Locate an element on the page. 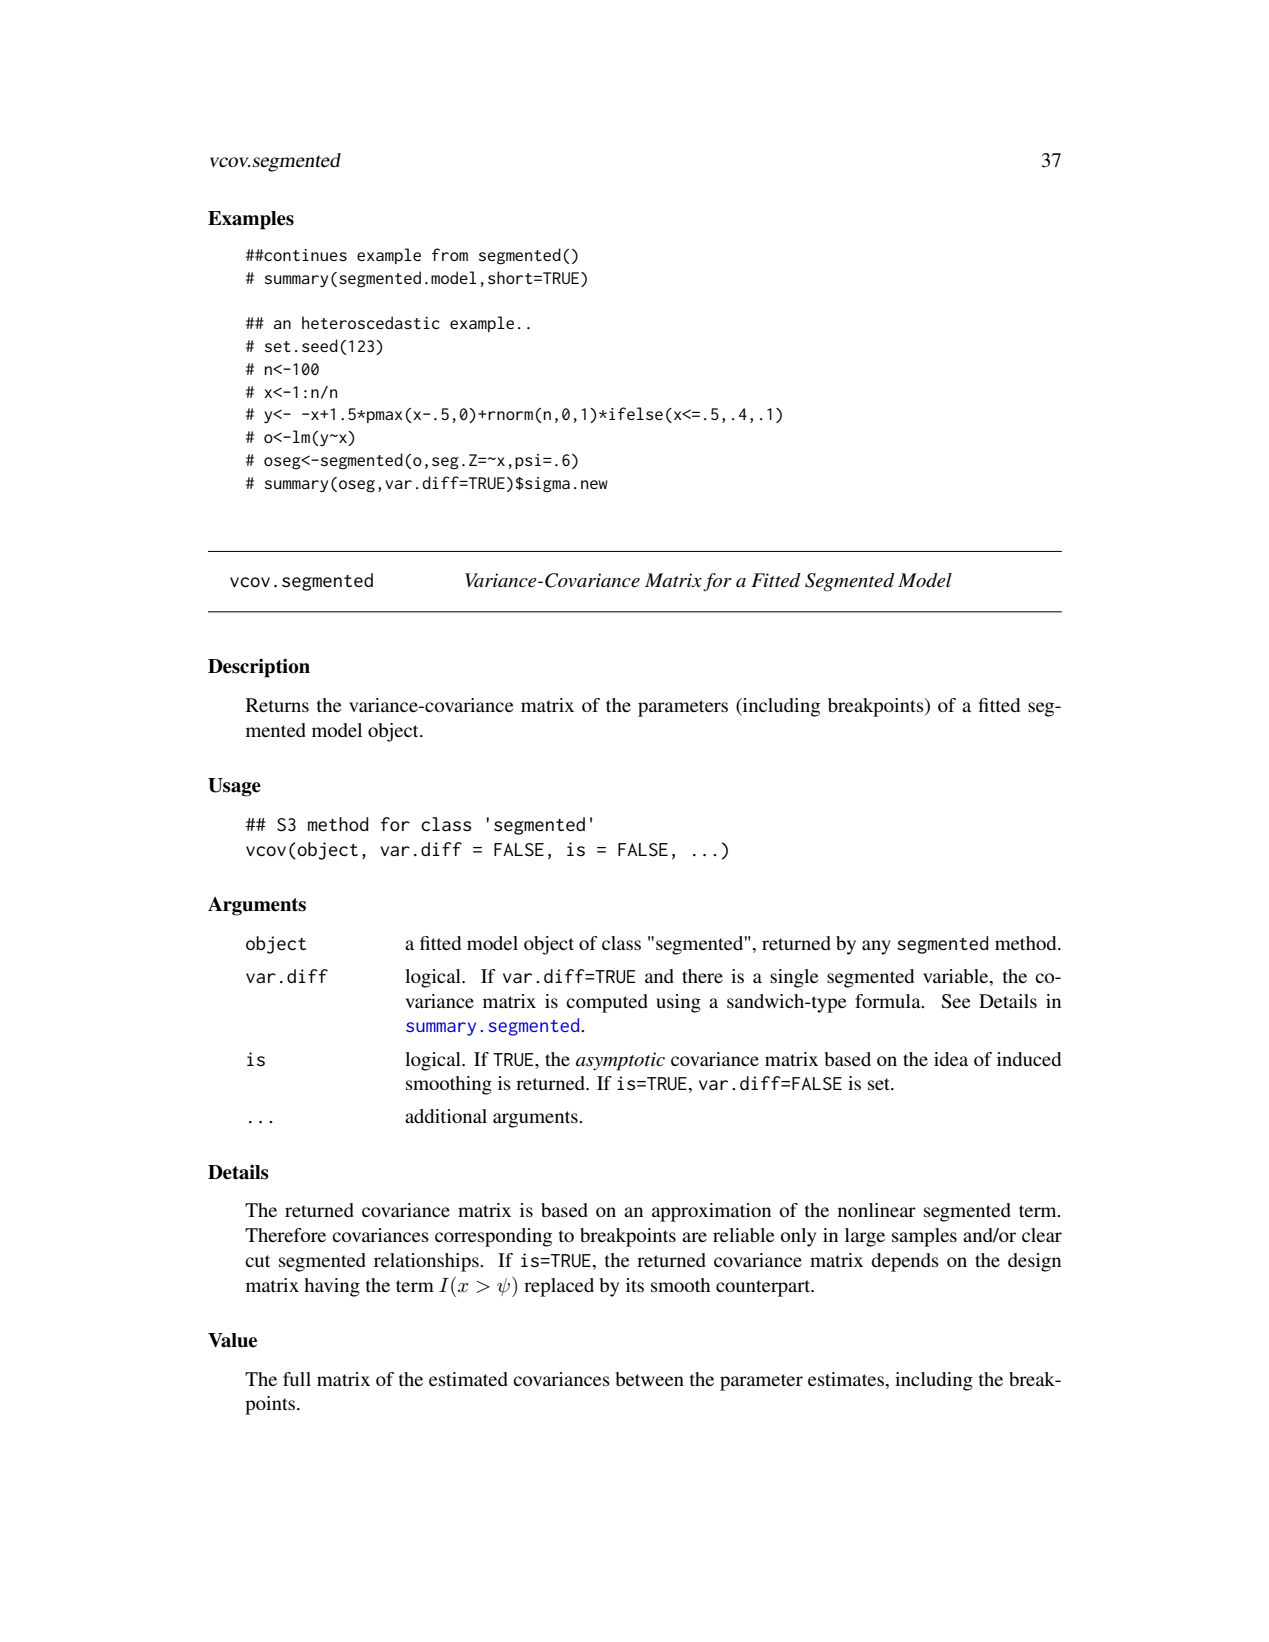 This page has width=1269, height=1642. any is located at coordinates (876, 947).
